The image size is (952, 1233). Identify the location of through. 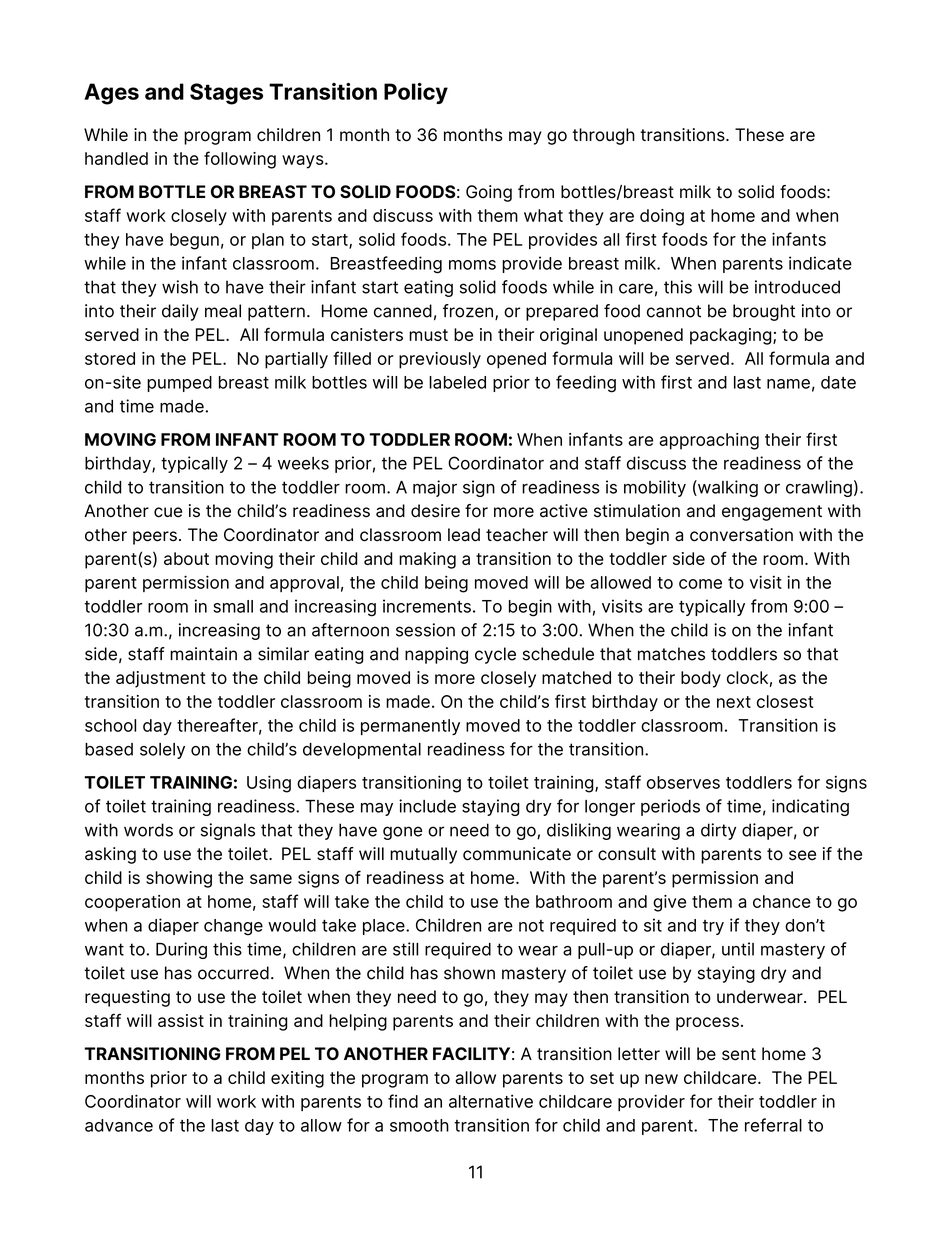
(603, 136).
